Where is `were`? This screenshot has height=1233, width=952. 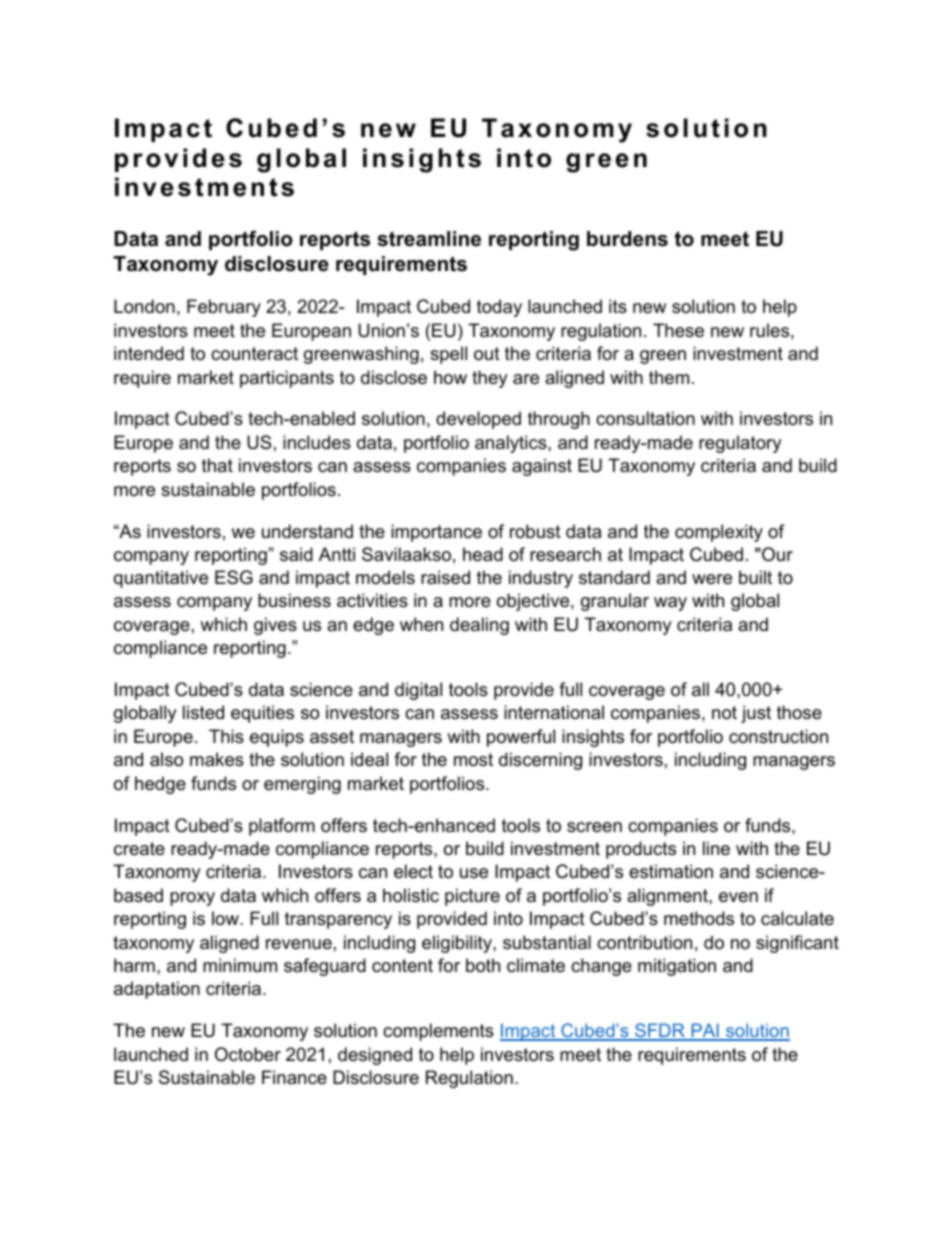
were is located at coordinates (712, 579).
